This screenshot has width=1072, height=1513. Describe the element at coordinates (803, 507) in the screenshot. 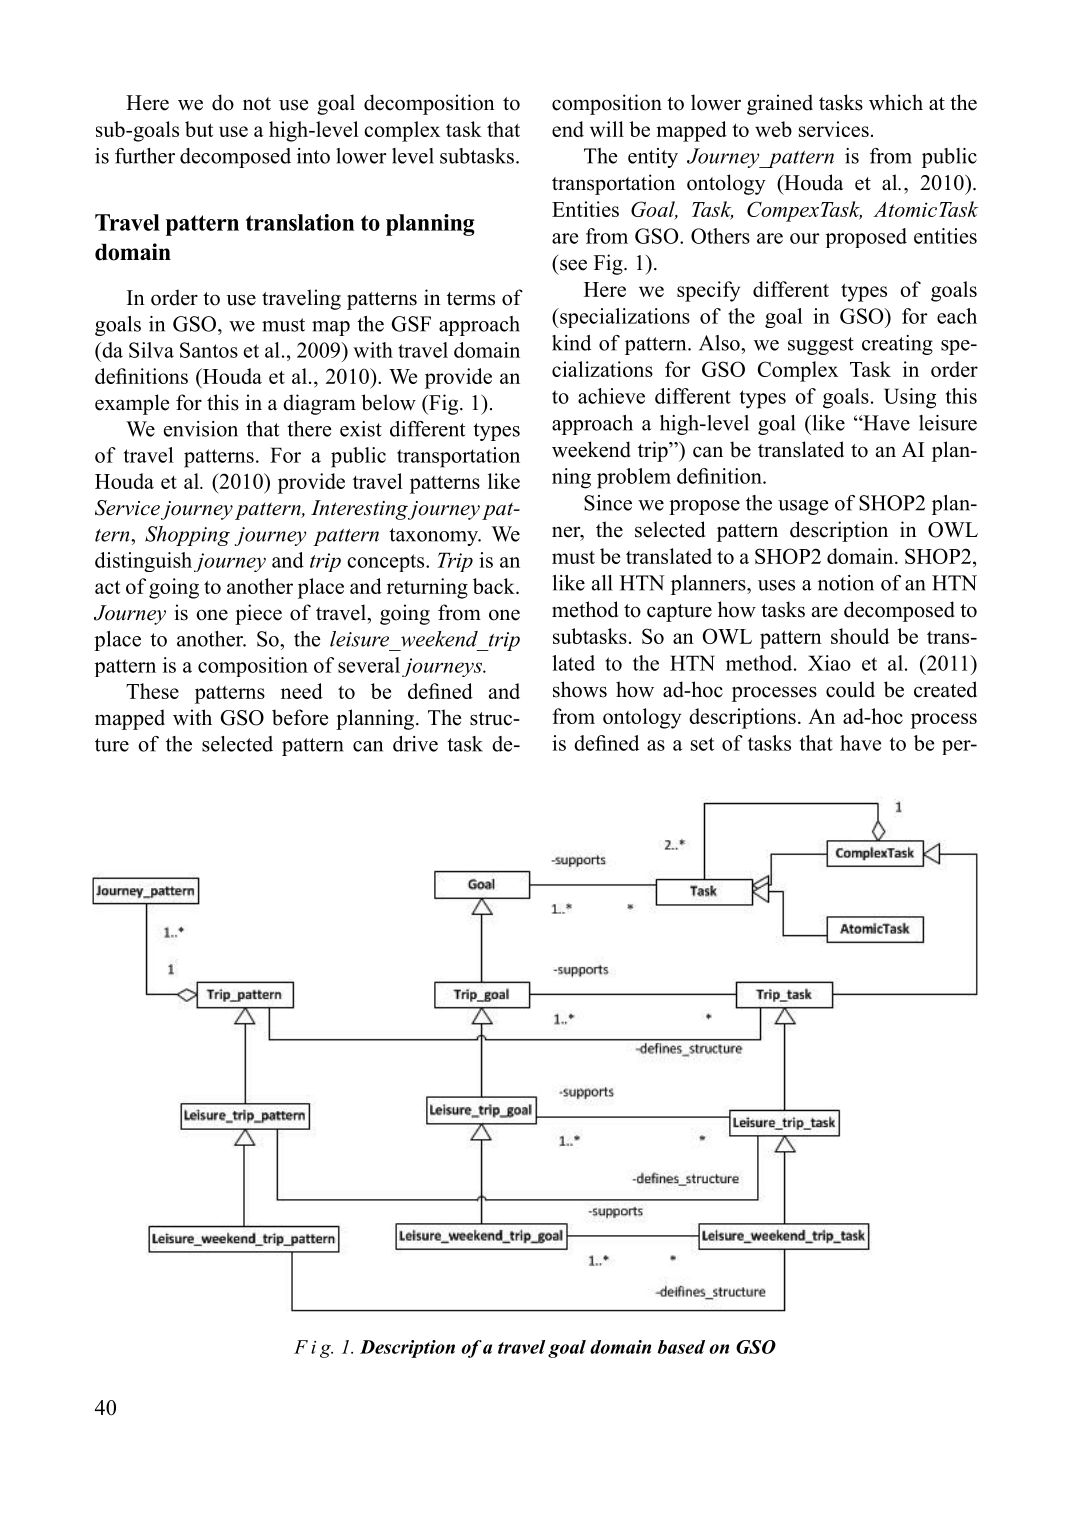

I see `usage` at that location.
